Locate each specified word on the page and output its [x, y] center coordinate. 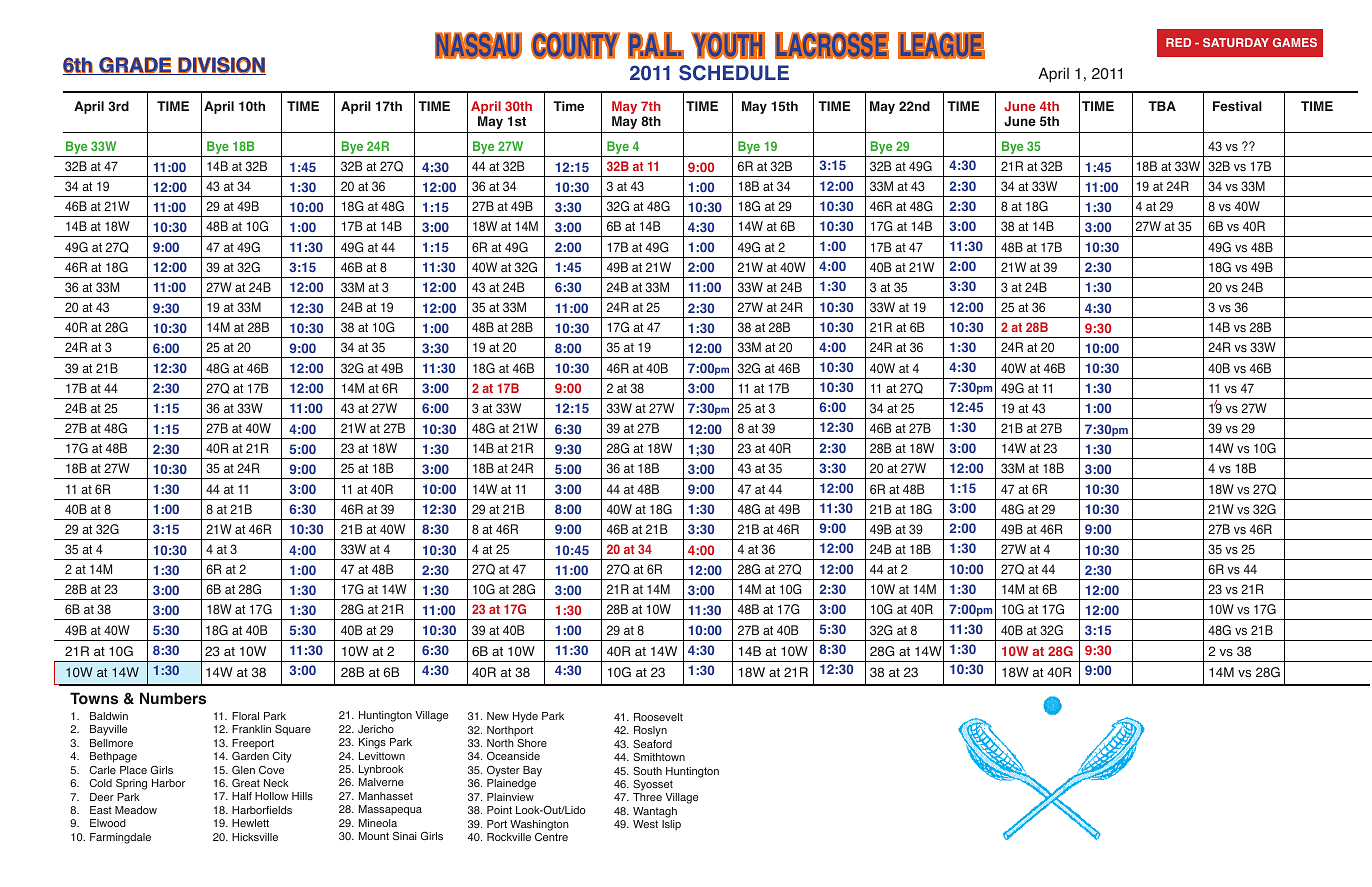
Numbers [173, 698]
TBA [1162, 106]
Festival [1237, 106]
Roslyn [650, 731]
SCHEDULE [734, 73]
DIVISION [221, 66]
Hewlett [250, 823]
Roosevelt [658, 717]
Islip [671, 825]
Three [647, 797]
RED [1178, 42]
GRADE [135, 66]
